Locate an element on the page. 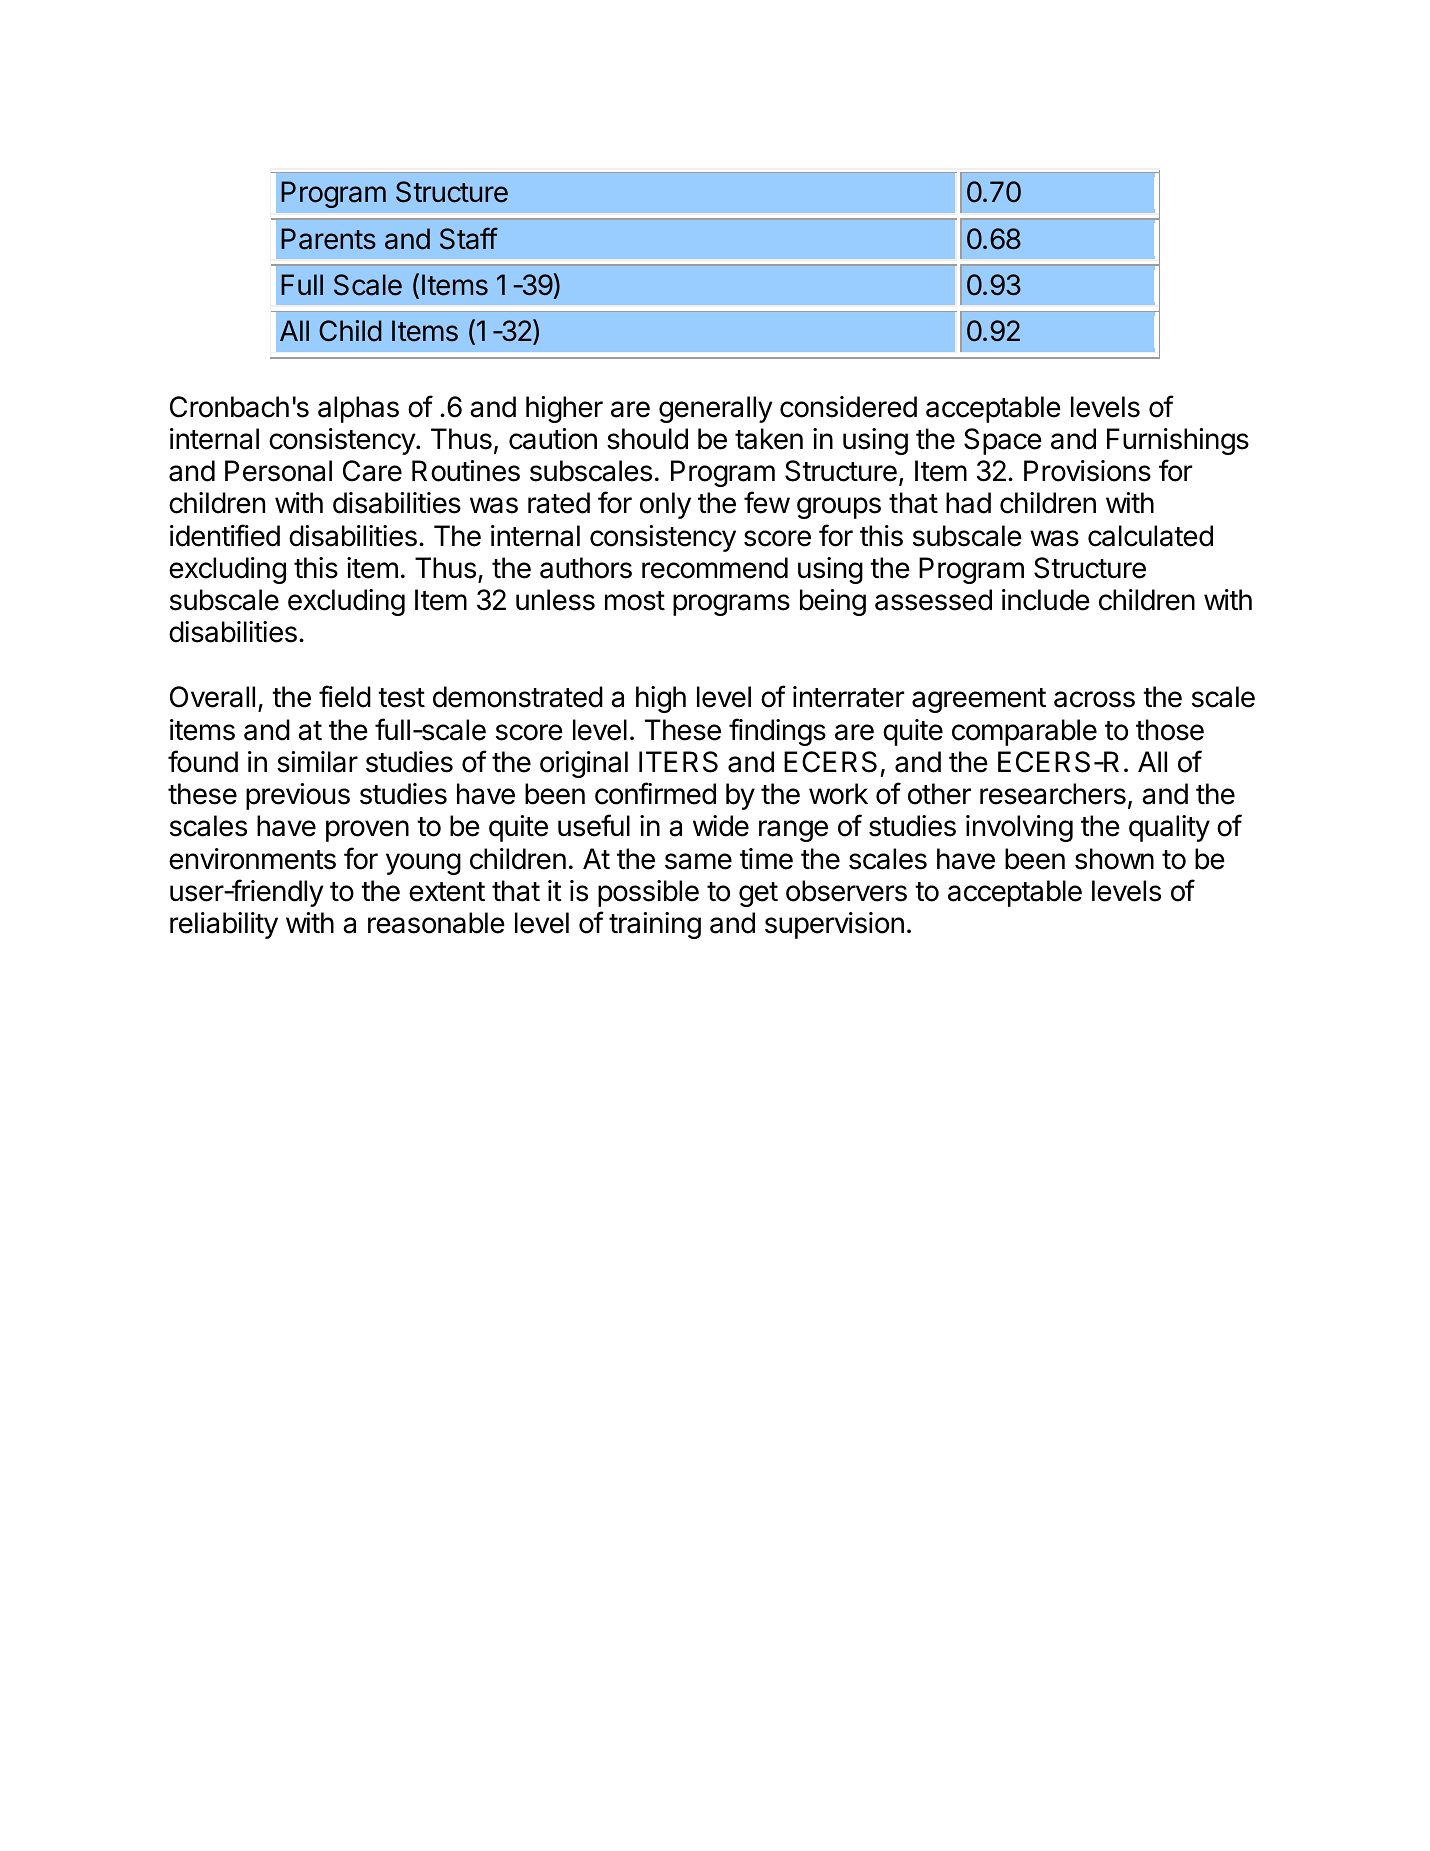  considered is located at coordinates (848, 407).
